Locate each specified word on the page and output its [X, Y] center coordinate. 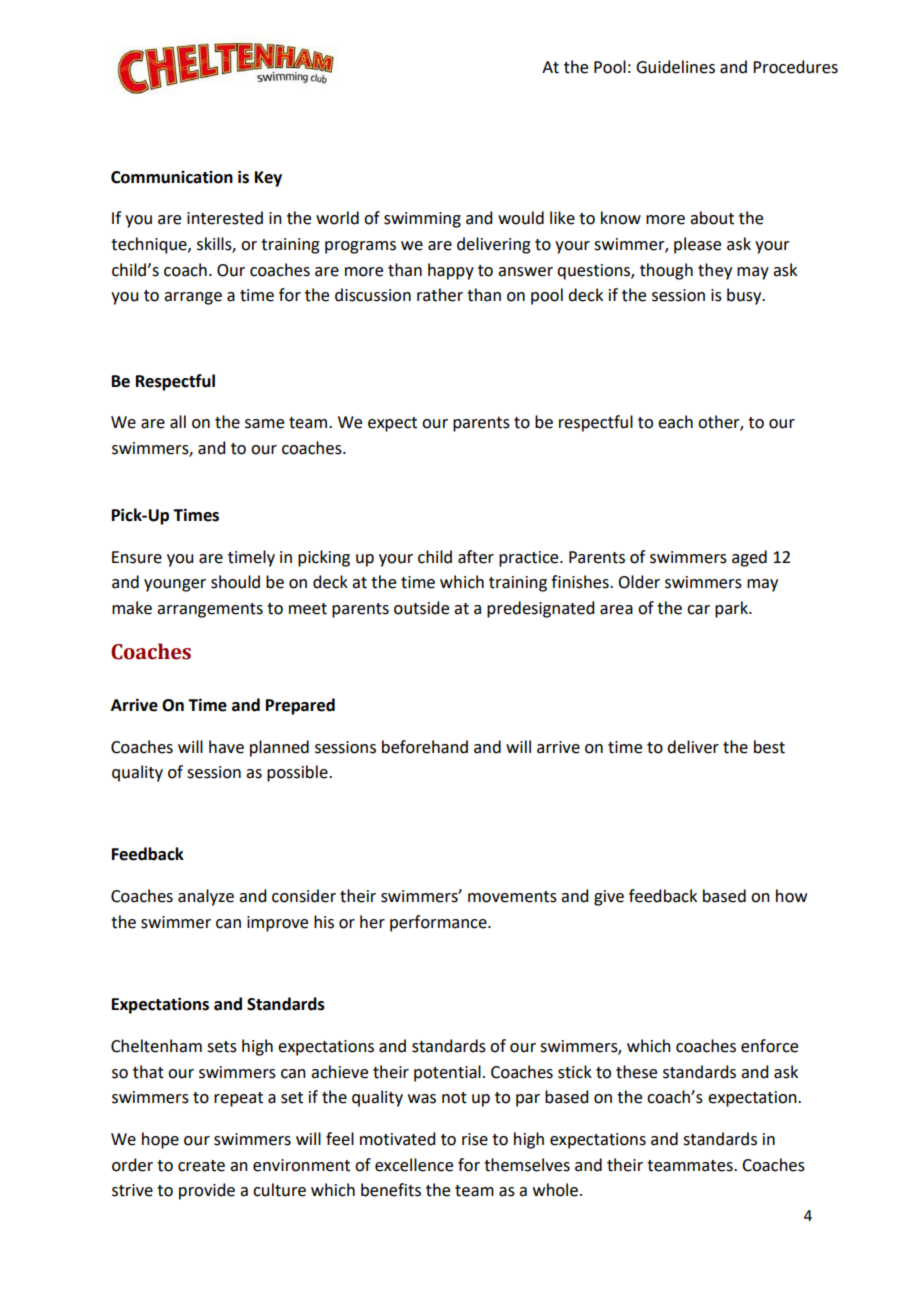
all [178, 422]
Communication [172, 177]
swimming [422, 220]
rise [475, 1139]
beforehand [425, 747]
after [476, 557]
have [226, 747]
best [769, 747]
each [675, 422]
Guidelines [675, 67]
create [201, 1166]
